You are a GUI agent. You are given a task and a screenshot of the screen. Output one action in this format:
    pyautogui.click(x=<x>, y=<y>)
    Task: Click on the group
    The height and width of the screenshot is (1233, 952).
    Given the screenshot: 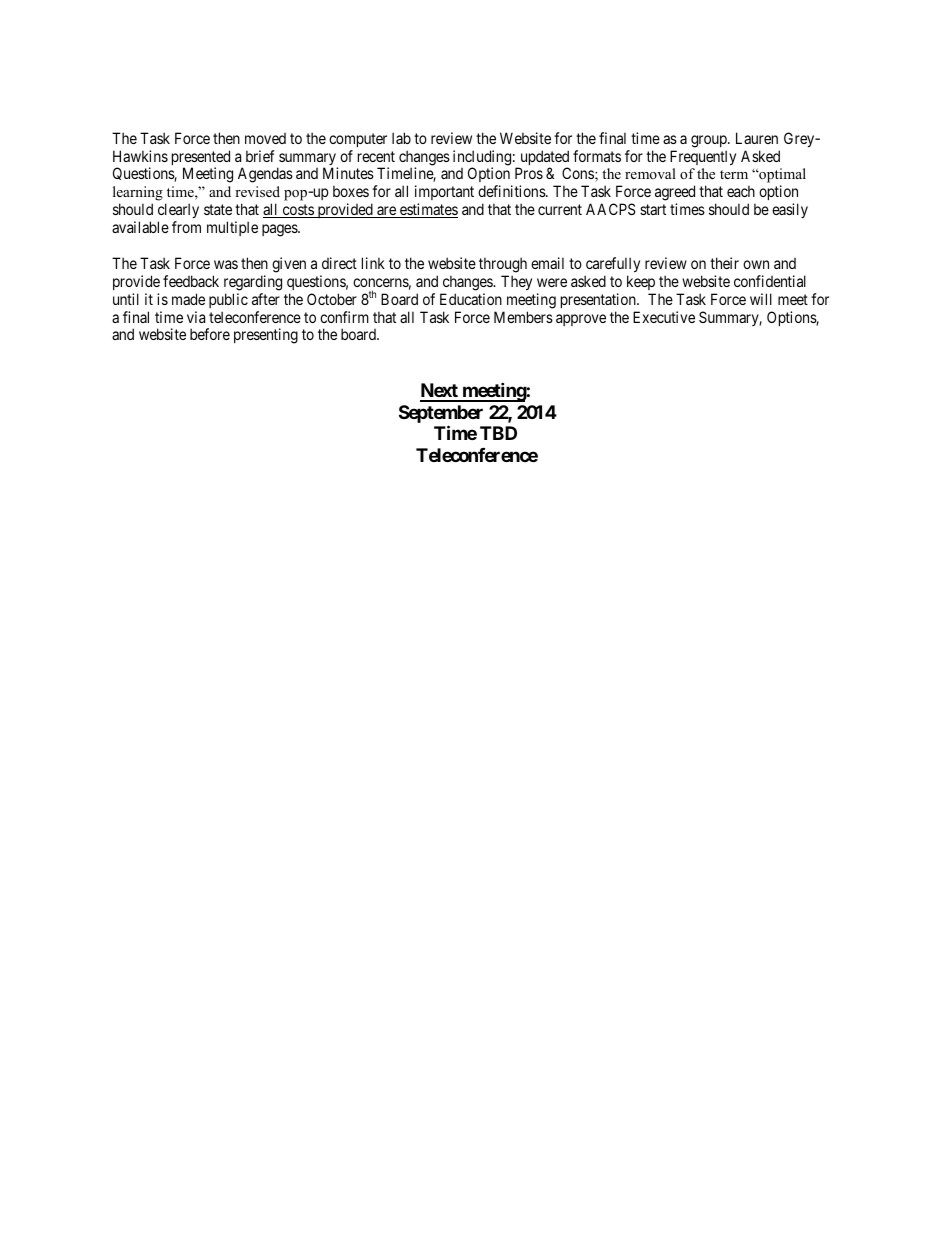 What is the action you would take?
    pyautogui.click(x=710, y=141)
